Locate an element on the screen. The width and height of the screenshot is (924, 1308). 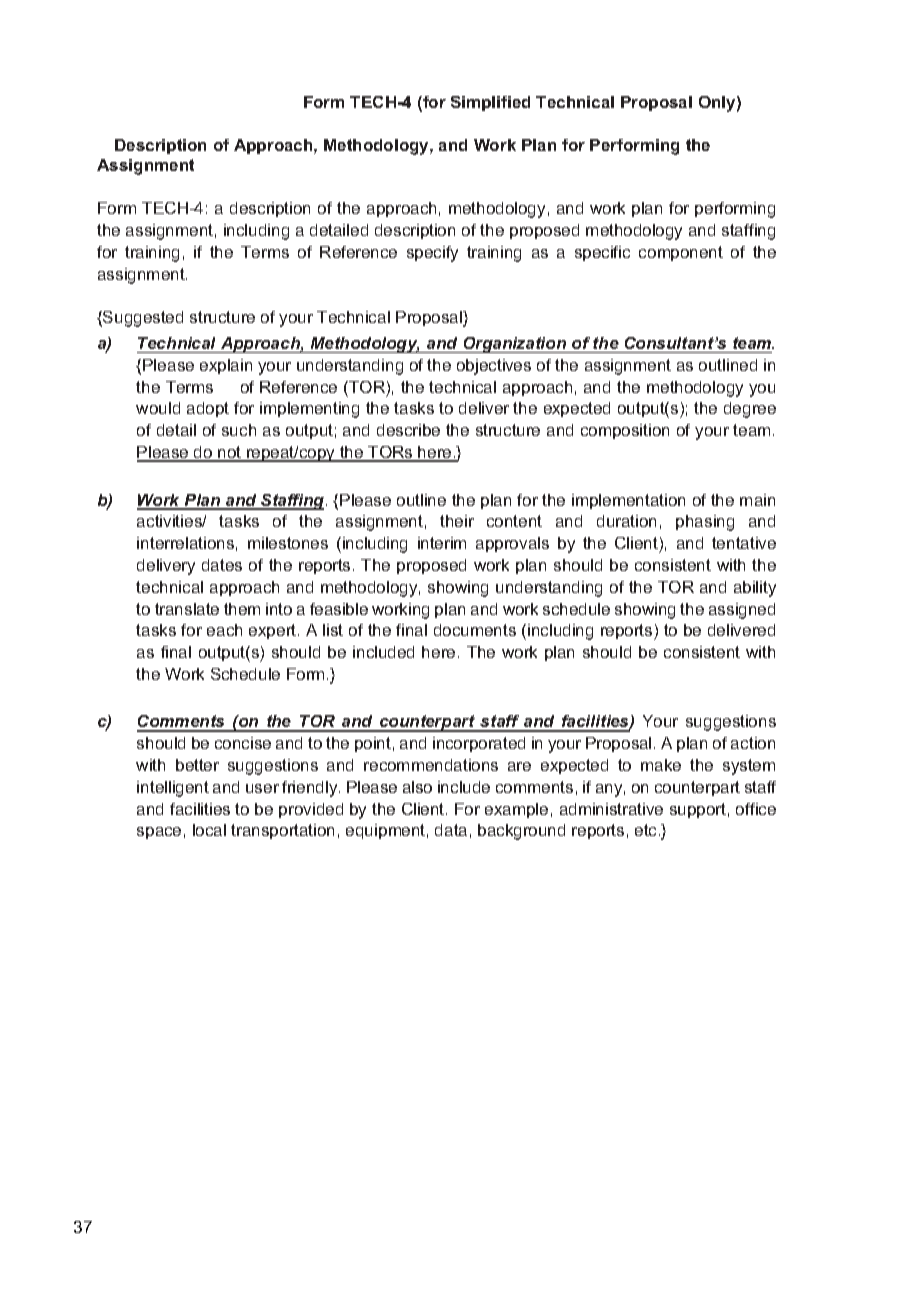
local is located at coordinates (209, 830).
